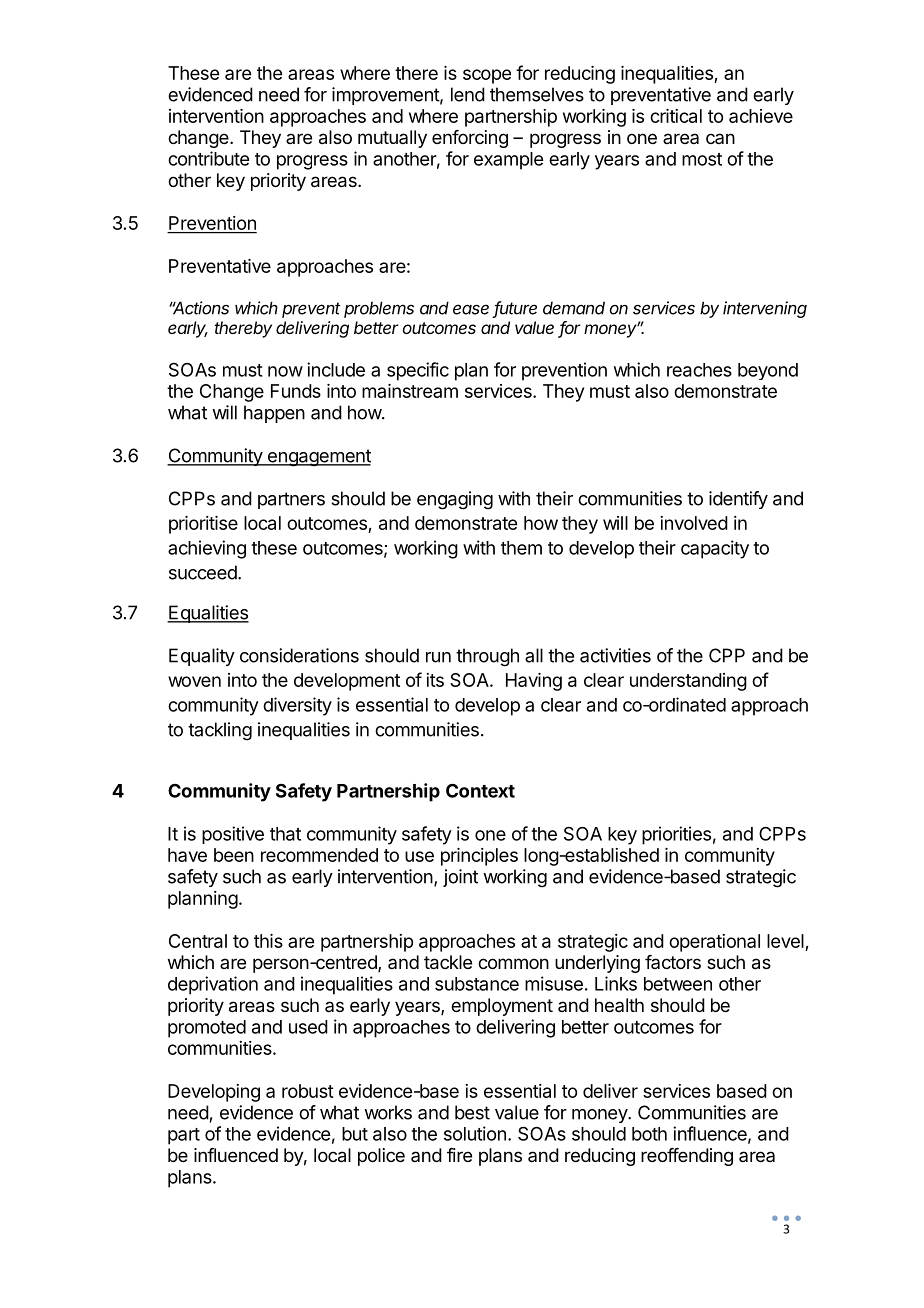 The height and width of the screenshot is (1308, 924). Describe the element at coordinates (479, 857) in the screenshot. I see `principles` at that location.
